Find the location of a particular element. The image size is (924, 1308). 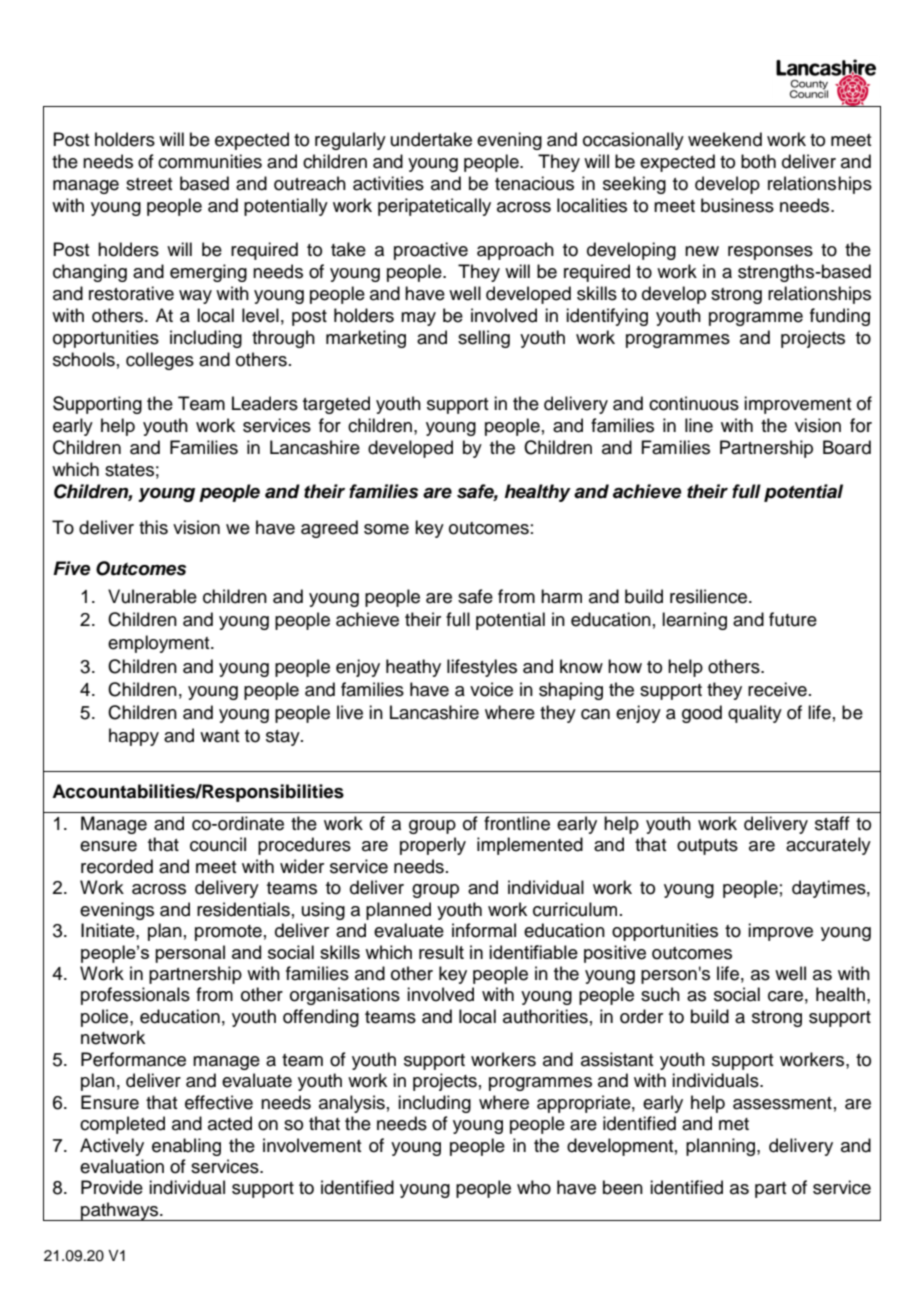

both is located at coordinates (758, 161).
